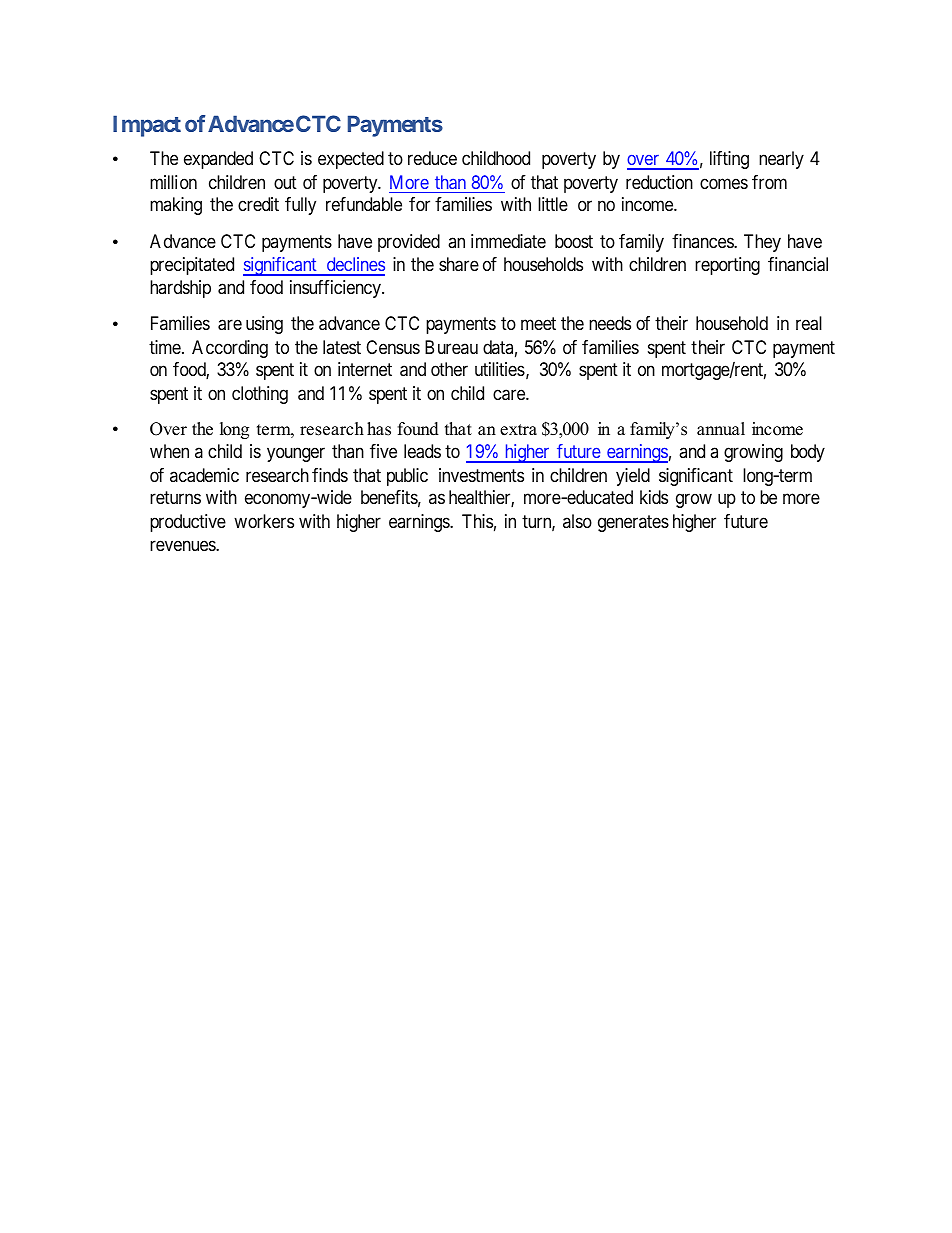  I want to click on reduce, so click(432, 158).
